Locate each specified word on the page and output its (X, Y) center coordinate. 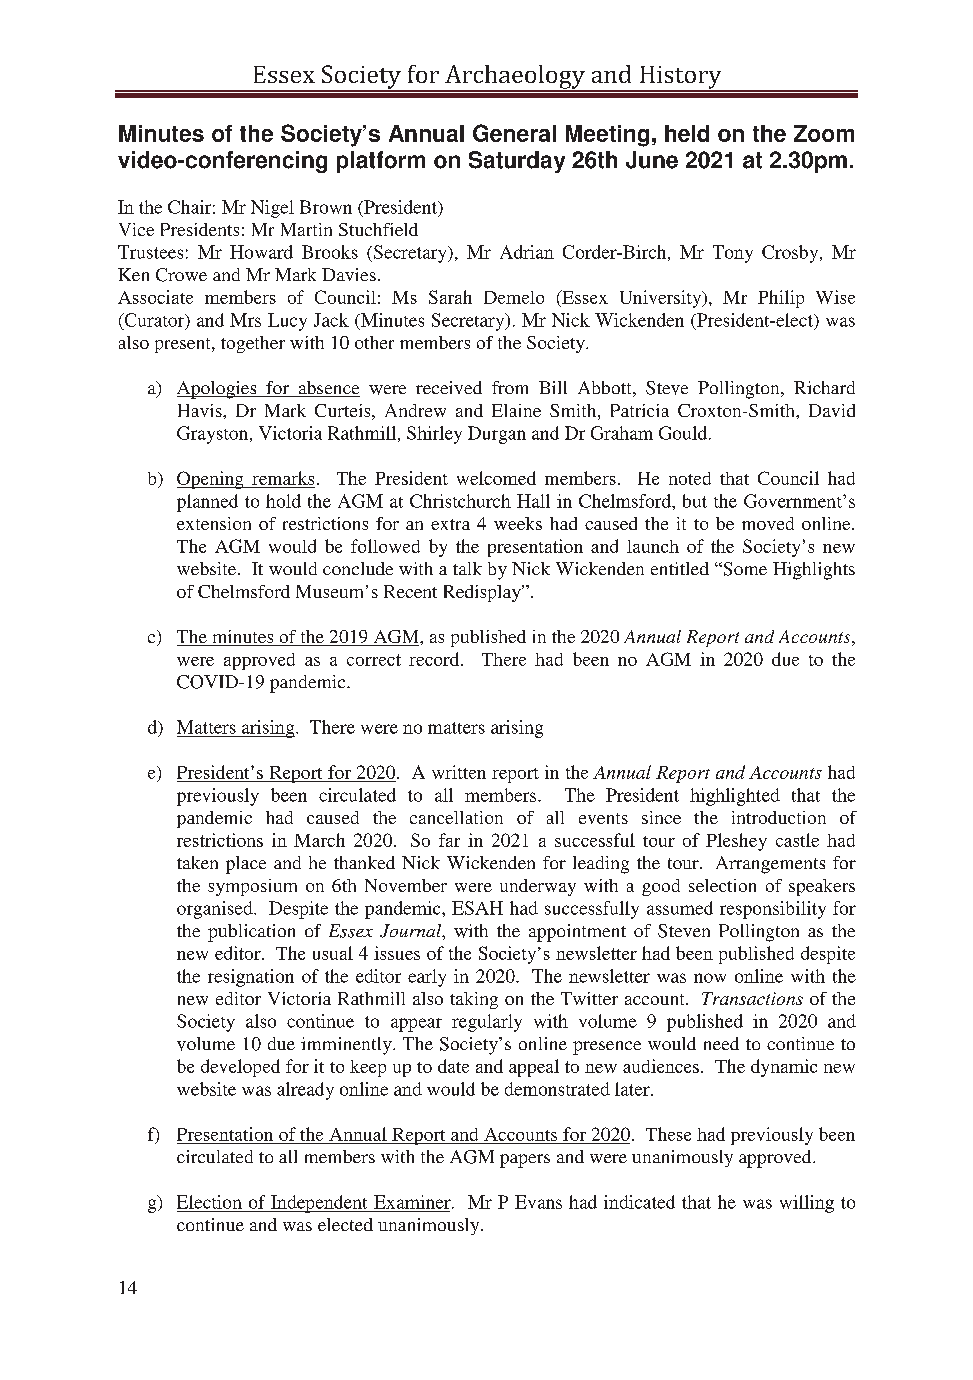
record (435, 659)
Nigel (272, 209)
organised (216, 910)
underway (538, 887)
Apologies (218, 390)
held (687, 133)
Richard (824, 387)
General (514, 133)
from (510, 387)
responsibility (773, 910)
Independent (319, 1204)
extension (214, 523)
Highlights (814, 571)
